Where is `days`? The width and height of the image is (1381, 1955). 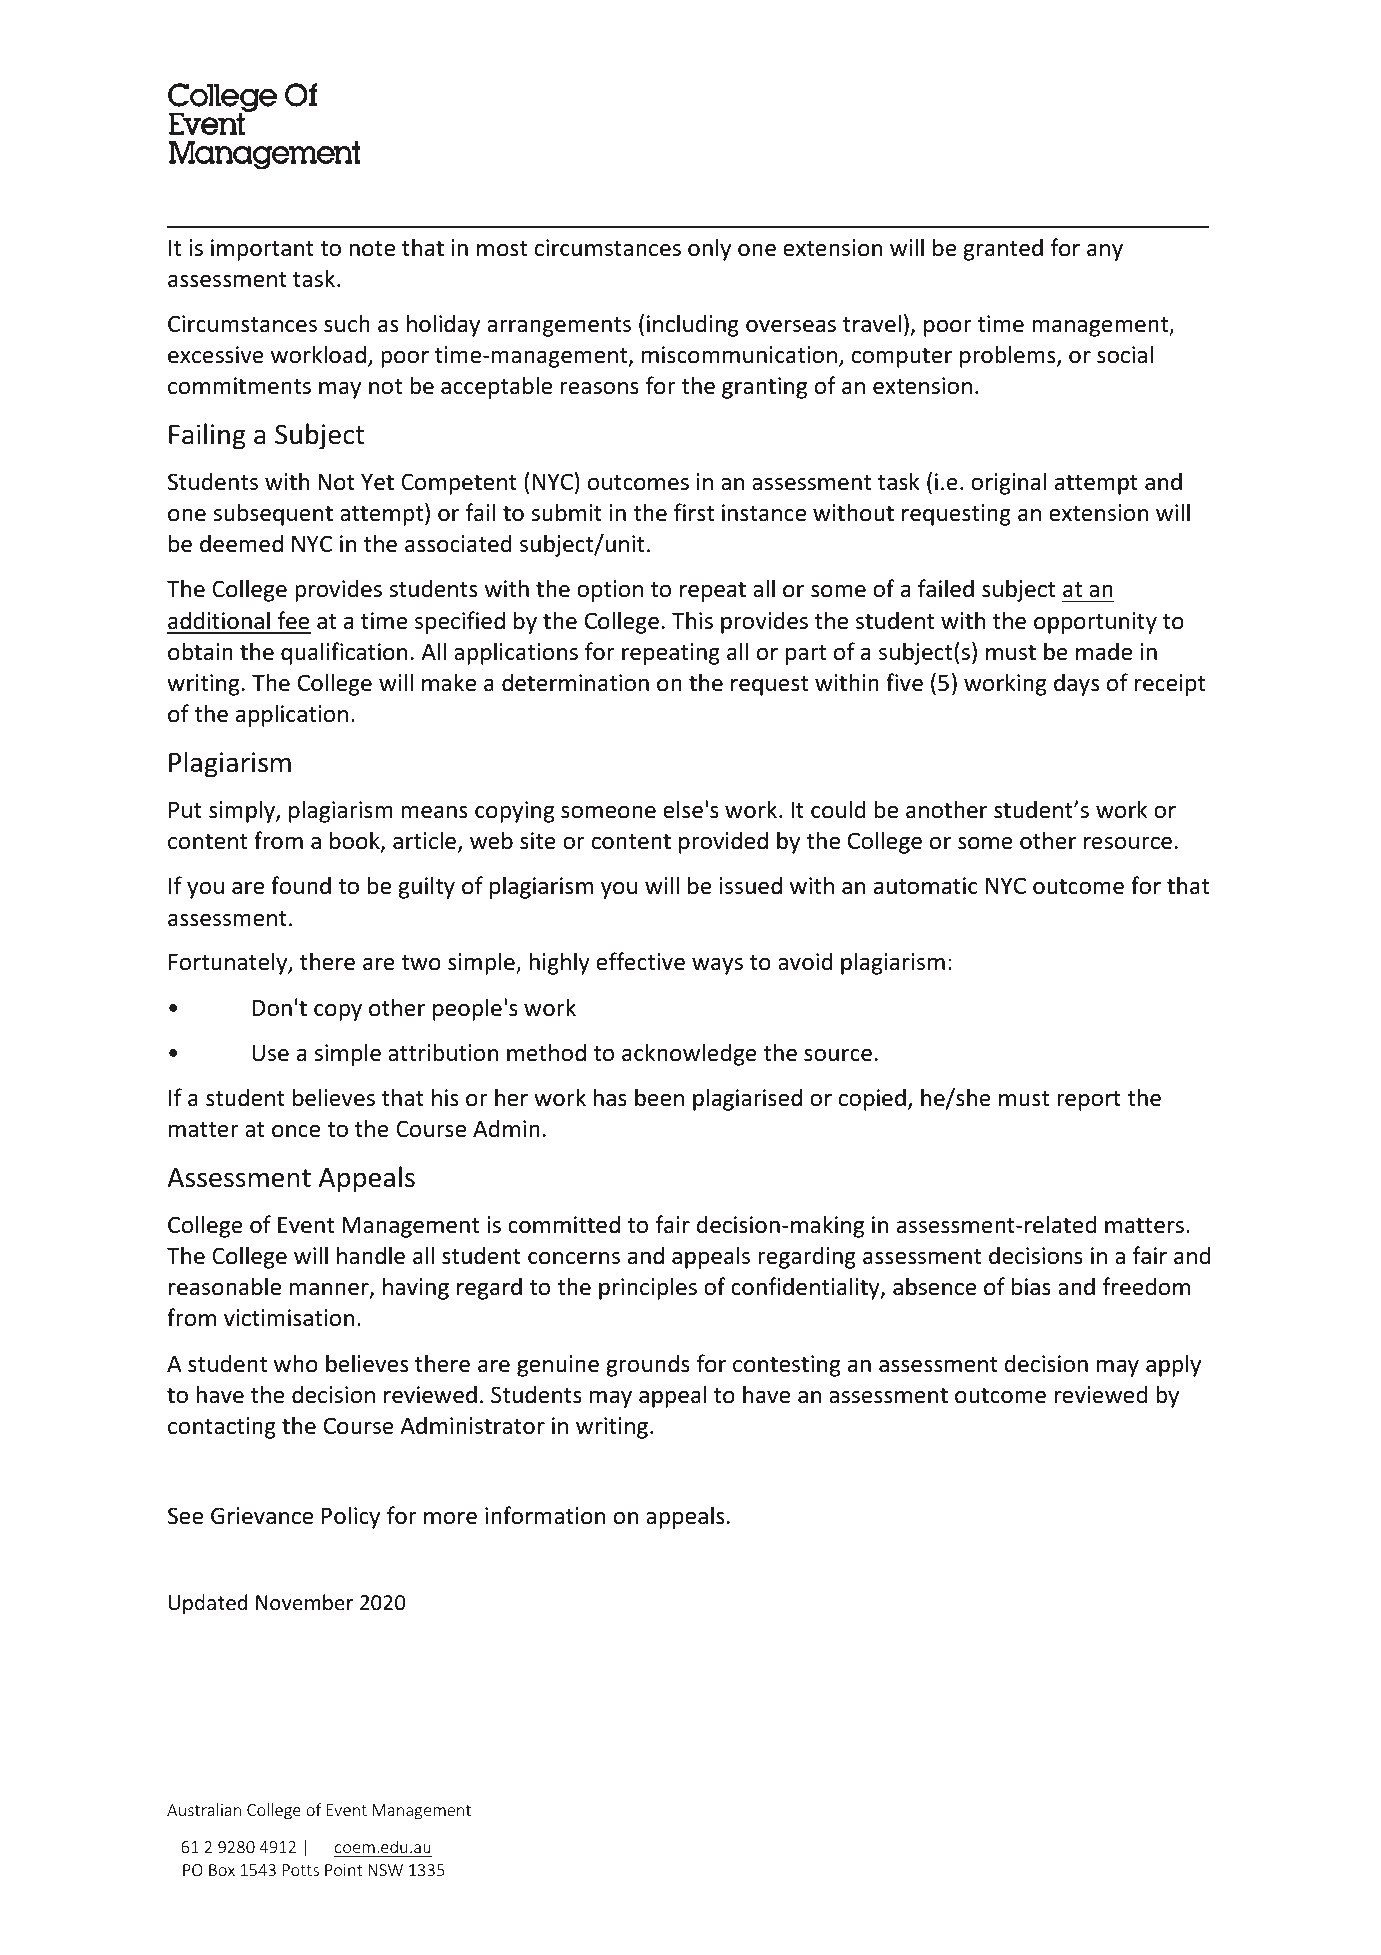 days is located at coordinates (1076, 684).
